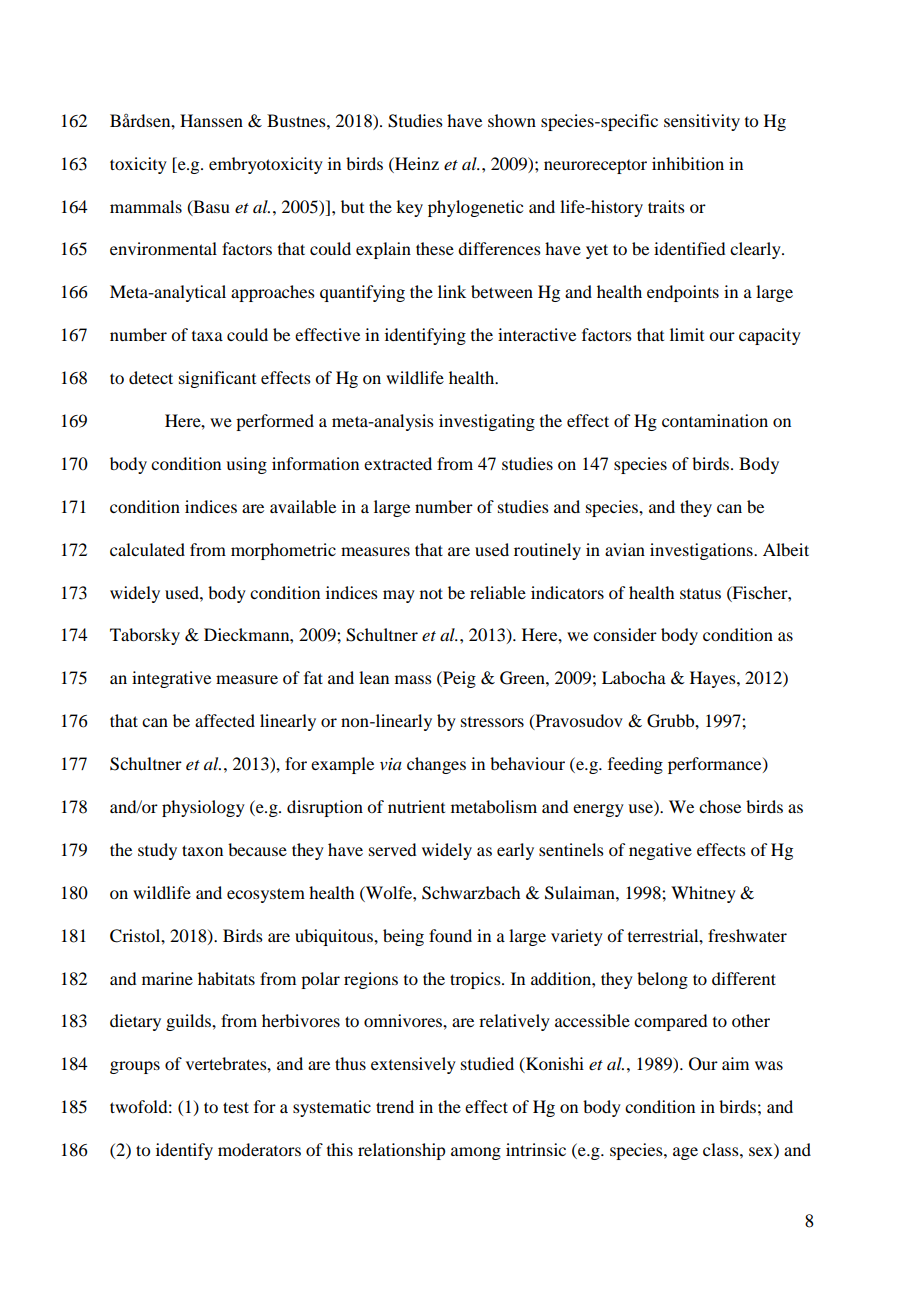  What do you see at coordinates (688, 163) in the document?
I see `inhibition` at bounding box center [688, 163].
